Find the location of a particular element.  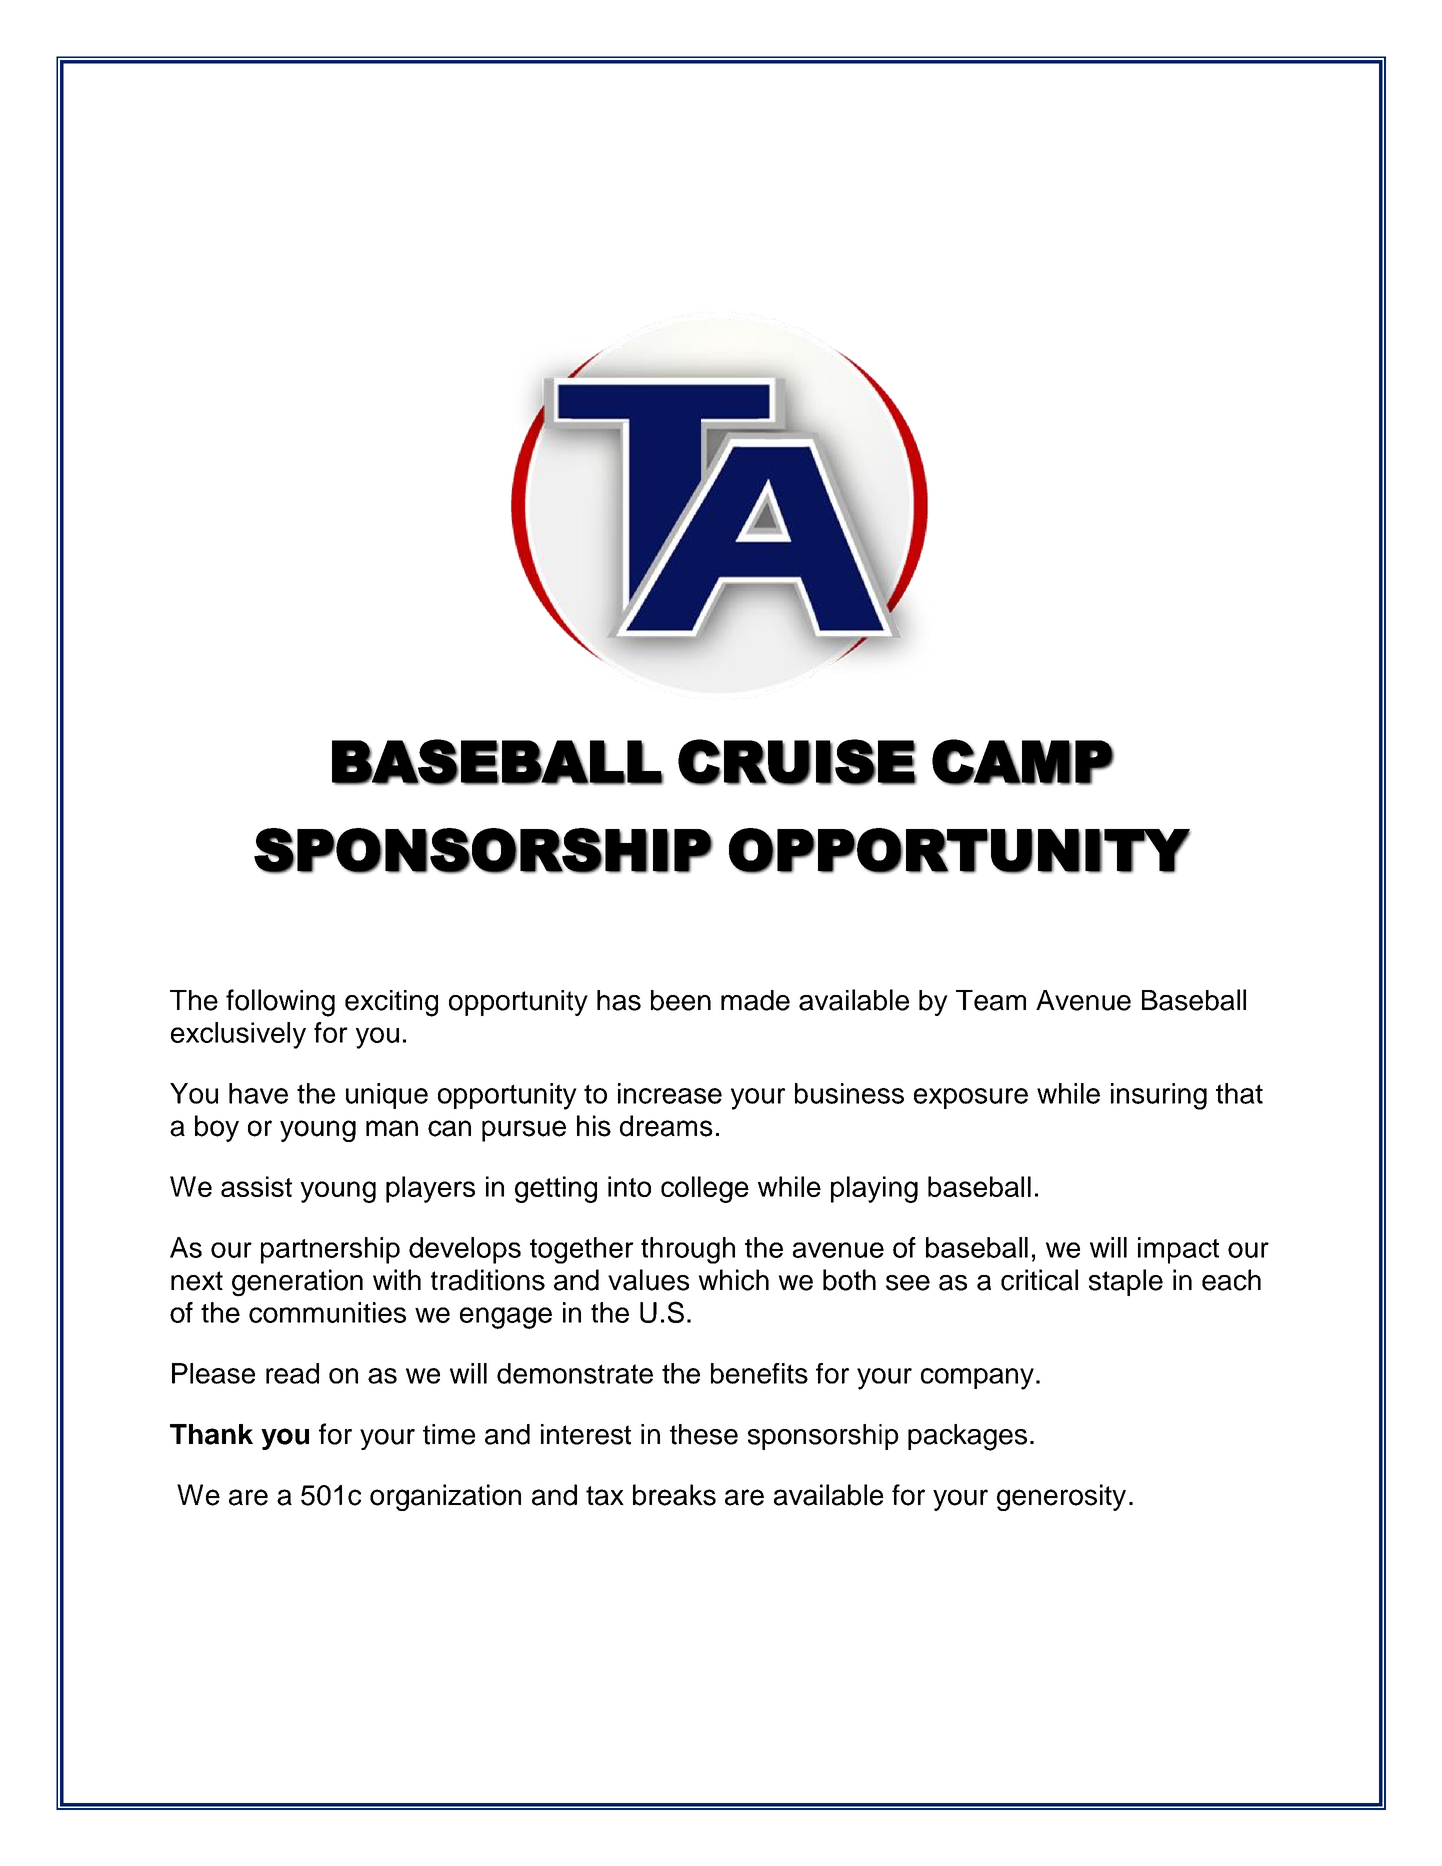

playing is located at coordinates (874, 1189).
